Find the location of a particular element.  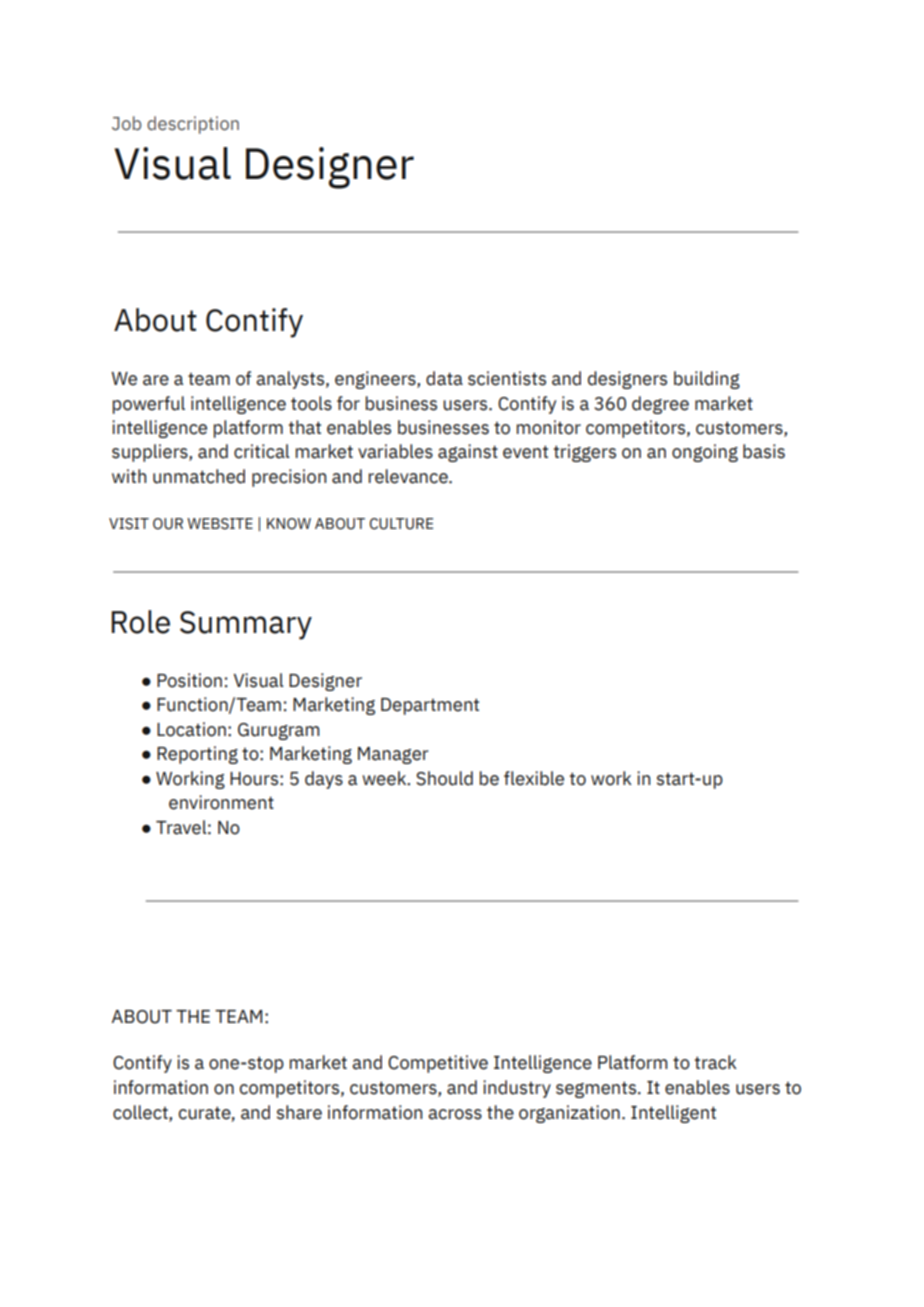

Competitive is located at coordinates (438, 1064).
